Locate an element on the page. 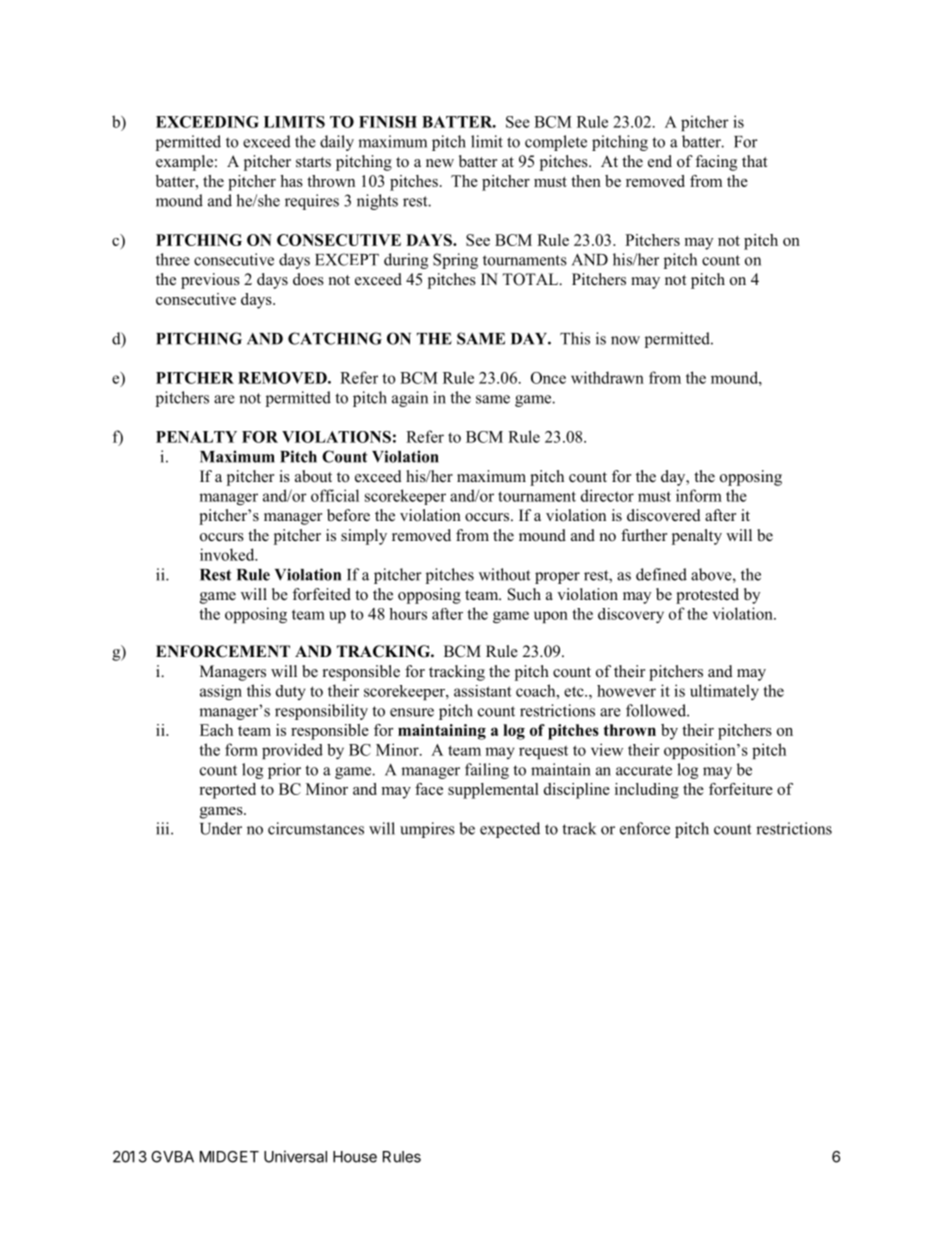  House is located at coordinates (355, 1157).
